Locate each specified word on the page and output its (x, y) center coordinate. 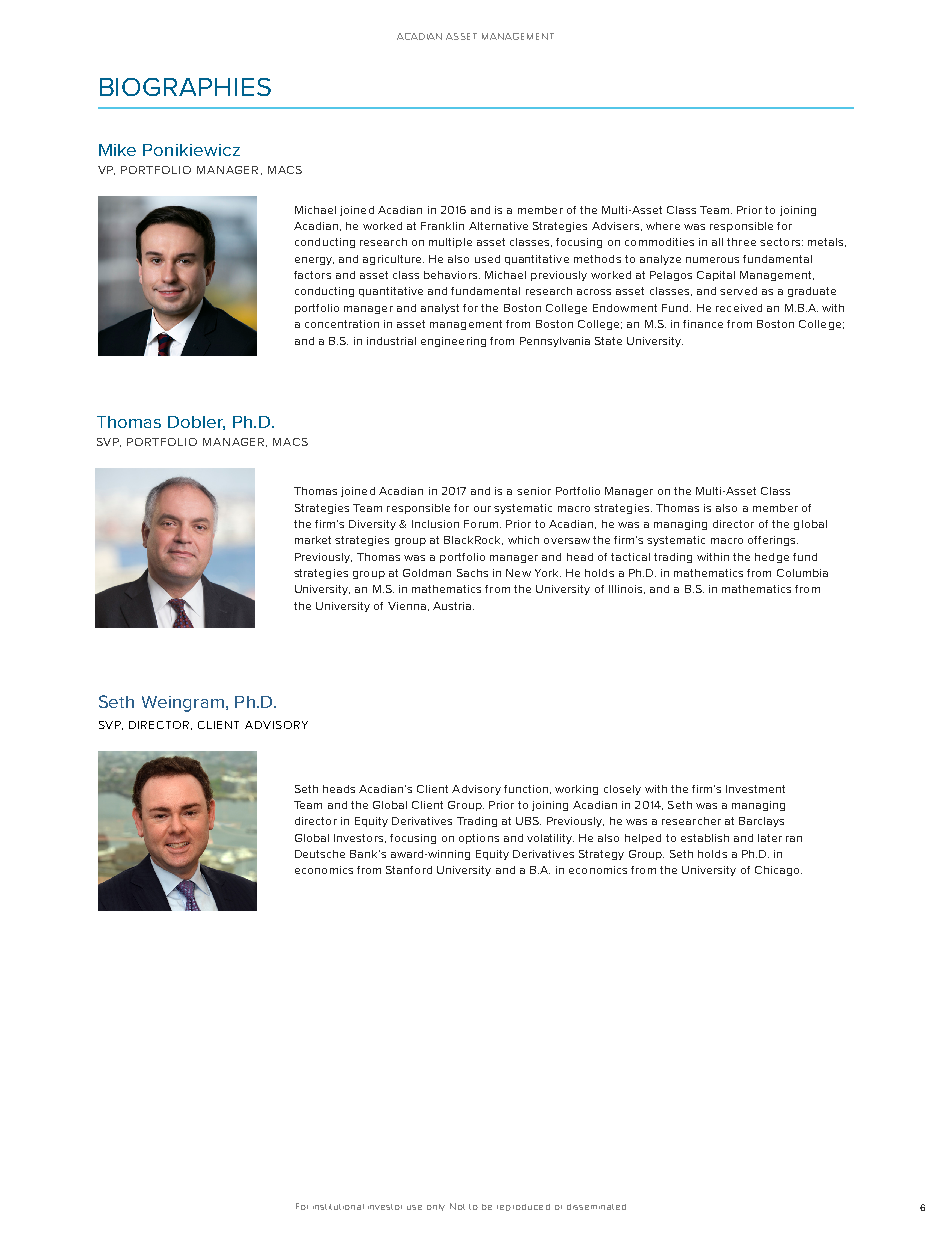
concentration (342, 324)
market (313, 540)
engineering (453, 342)
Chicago (778, 871)
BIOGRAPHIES (185, 87)
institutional (338, 1207)
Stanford (409, 870)
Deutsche (320, 854)
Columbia (802, 573)
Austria (452, 606)
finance (703, 324)
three (741, 242)
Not (457, 1206)
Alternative (498, 226)
